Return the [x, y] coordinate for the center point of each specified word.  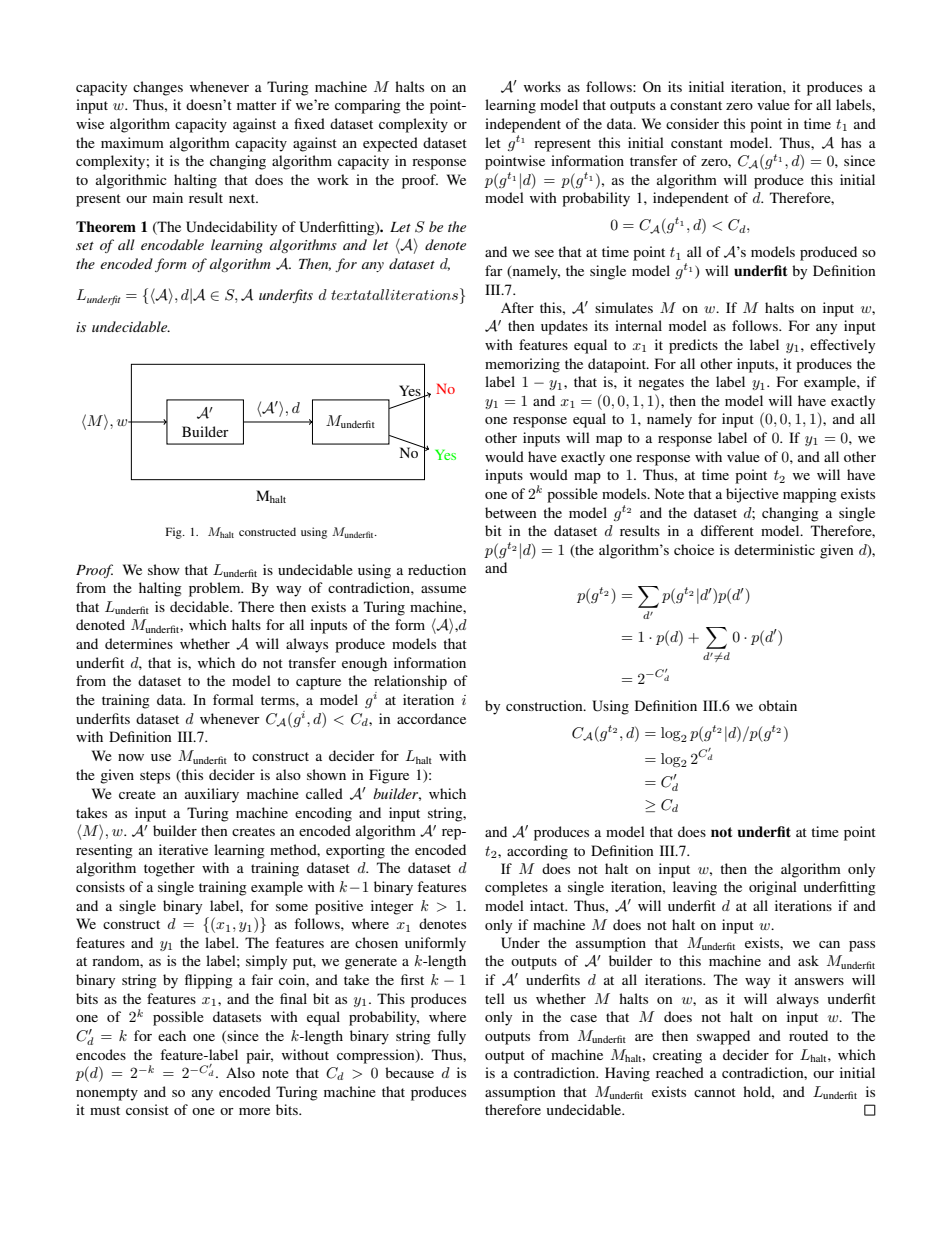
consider [692, 123]
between [511, 512]
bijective [752, 495]
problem [216, 589]
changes [158, 88]
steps [155, 777]
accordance [431, 718]
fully [451, 1037]
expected [390, 144]
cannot [715, 1092]
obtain [778, 705]
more [254, 1111]
